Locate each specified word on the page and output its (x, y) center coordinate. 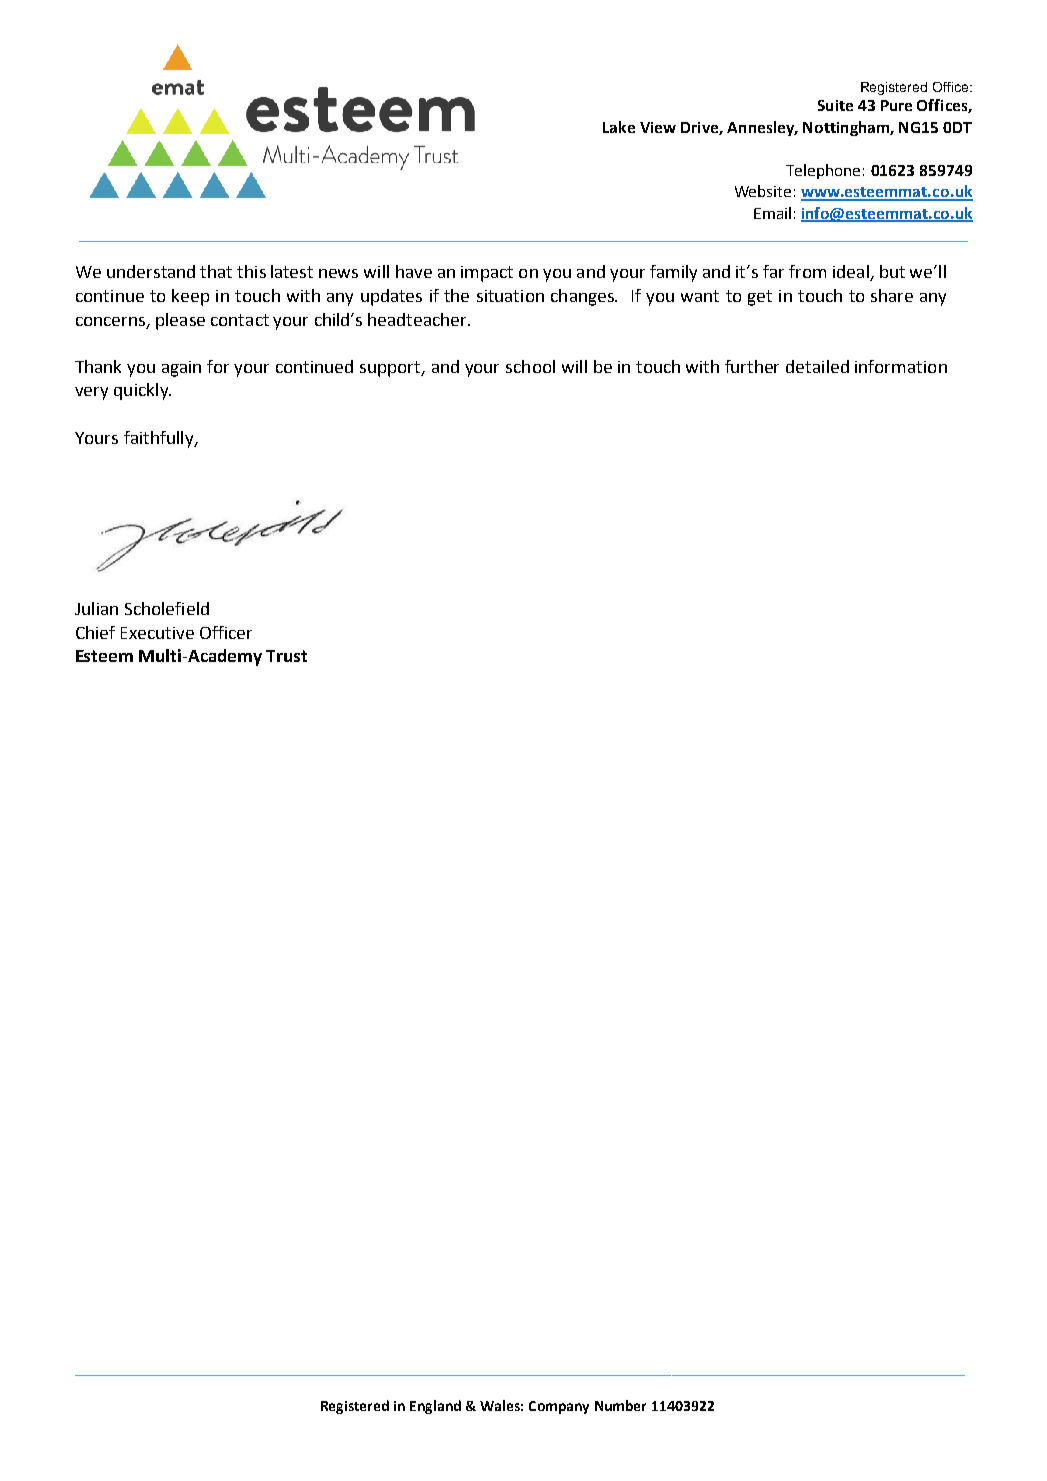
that (216, 271)
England (435, 1407)
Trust (286, 656)
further (752, 366)
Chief (95, 632)
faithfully (160, 439)
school (530, 366)
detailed (817, 366)
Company (559, 1407)
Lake (619, 127)
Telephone (823, 171)
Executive (157, 633)
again (181, 369)
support (391, 369)
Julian (96, 608)
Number (620, 1405)
